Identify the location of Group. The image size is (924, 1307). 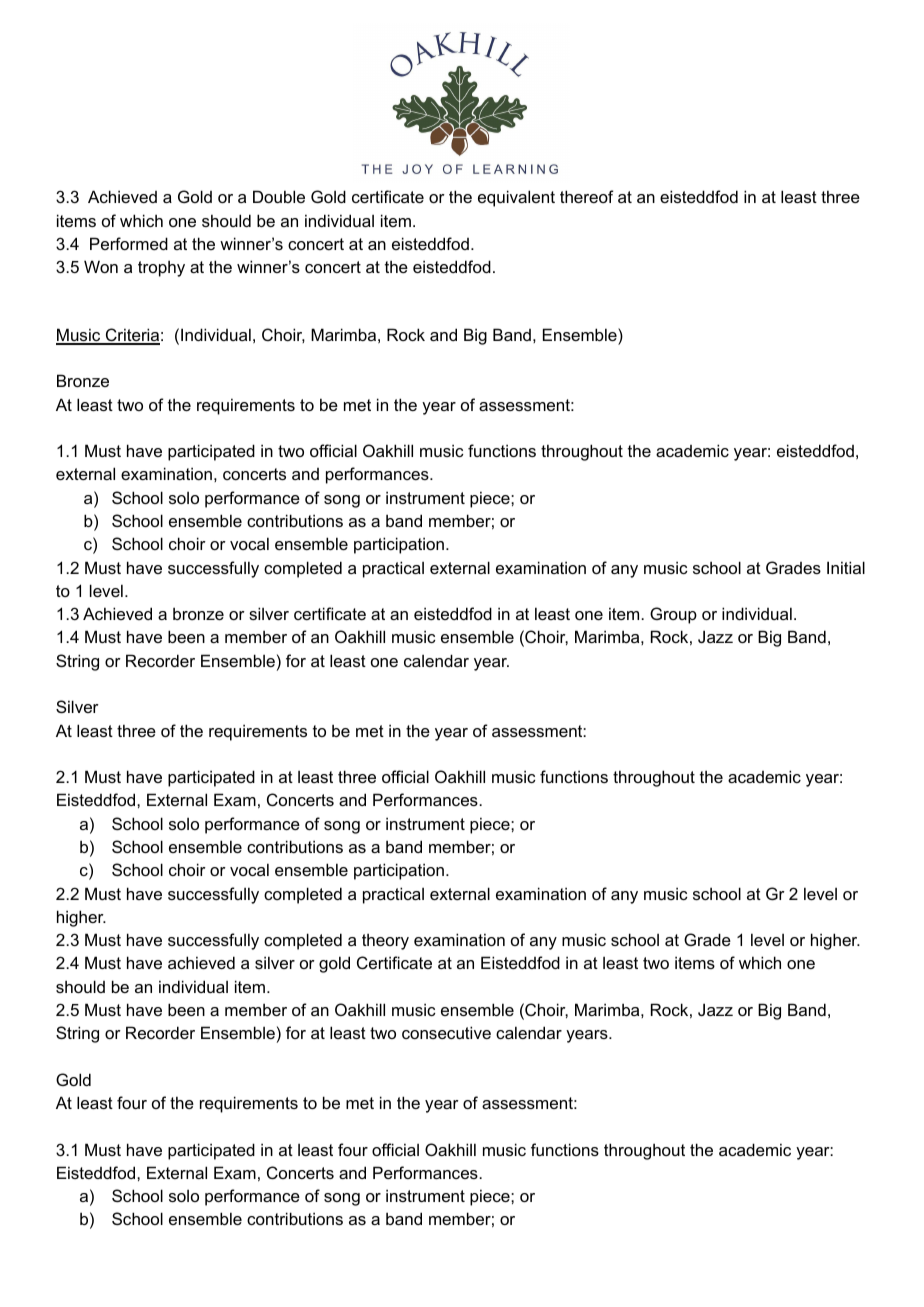
(673, 615).
